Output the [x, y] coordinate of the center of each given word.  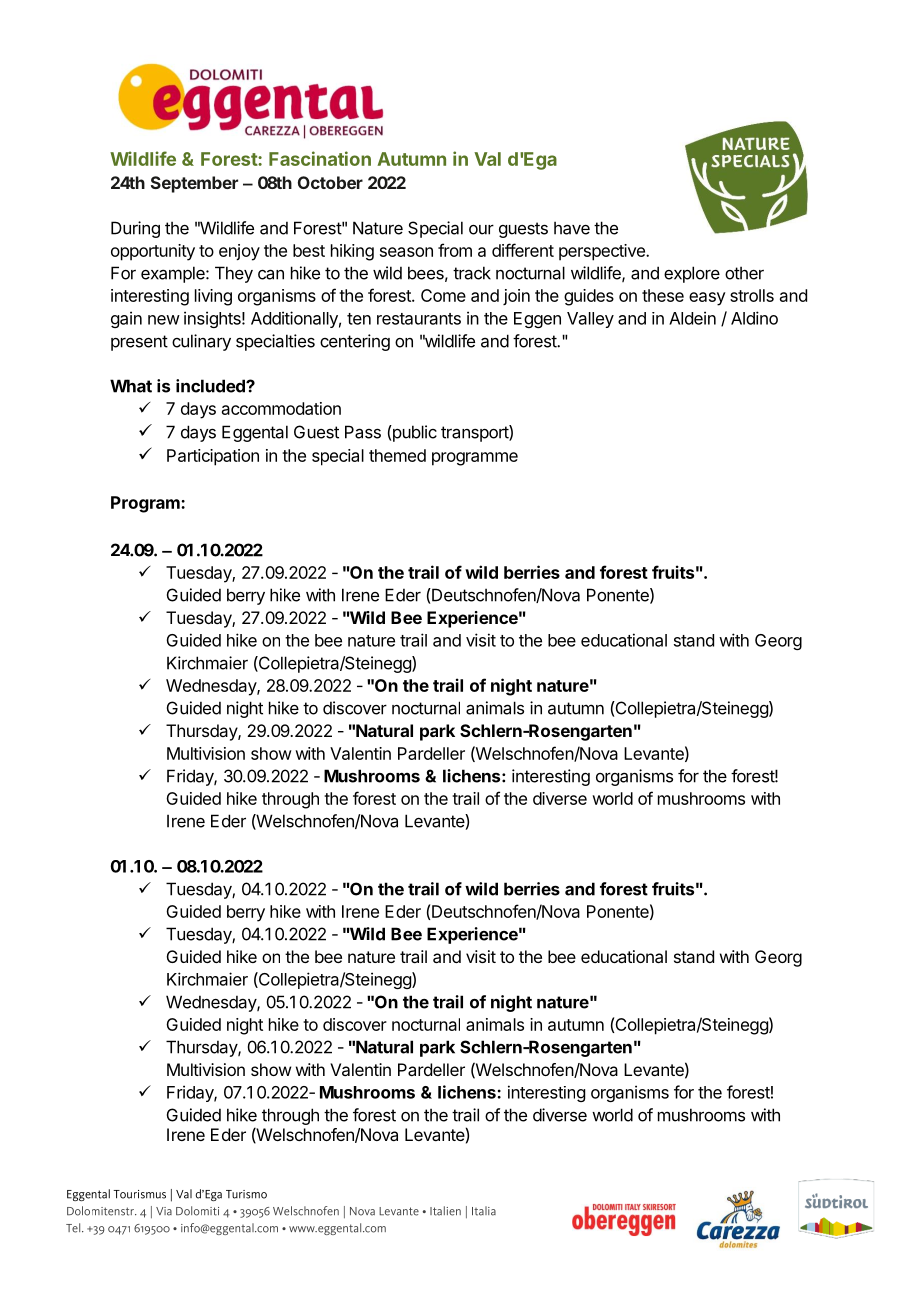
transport [475, 433]
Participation [213, 457]
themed [397, 455]
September [194, 184]
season [406, 252]
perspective [603, 252]
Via [164, 1211]
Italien [445, 1211]
